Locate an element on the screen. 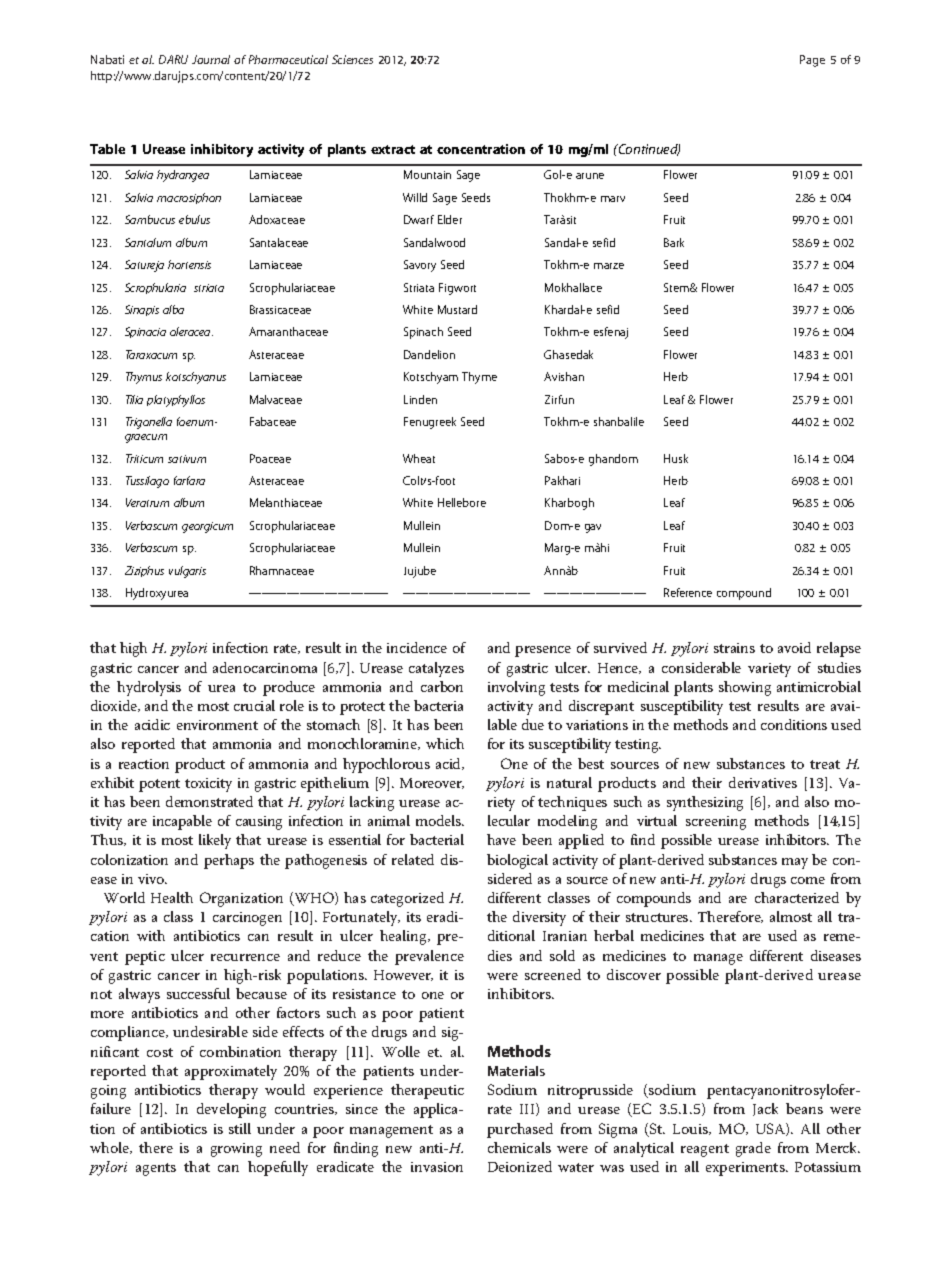 This screenshot has height=1270, width=952. sativum is located at coordinates (187, 459).
